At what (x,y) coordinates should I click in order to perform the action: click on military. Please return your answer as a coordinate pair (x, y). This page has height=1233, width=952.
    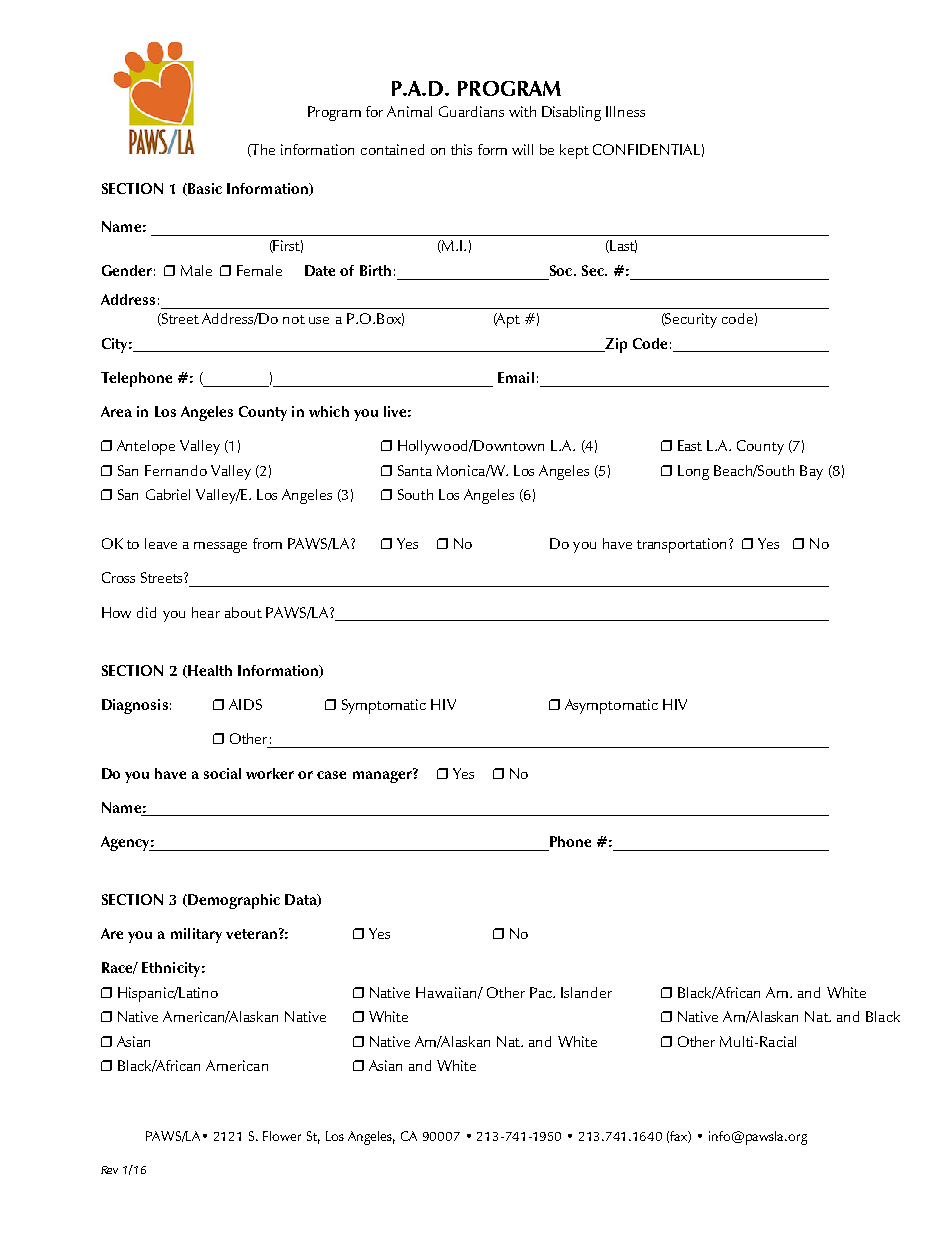
    Looking at the image, I should click on (196, 935).
